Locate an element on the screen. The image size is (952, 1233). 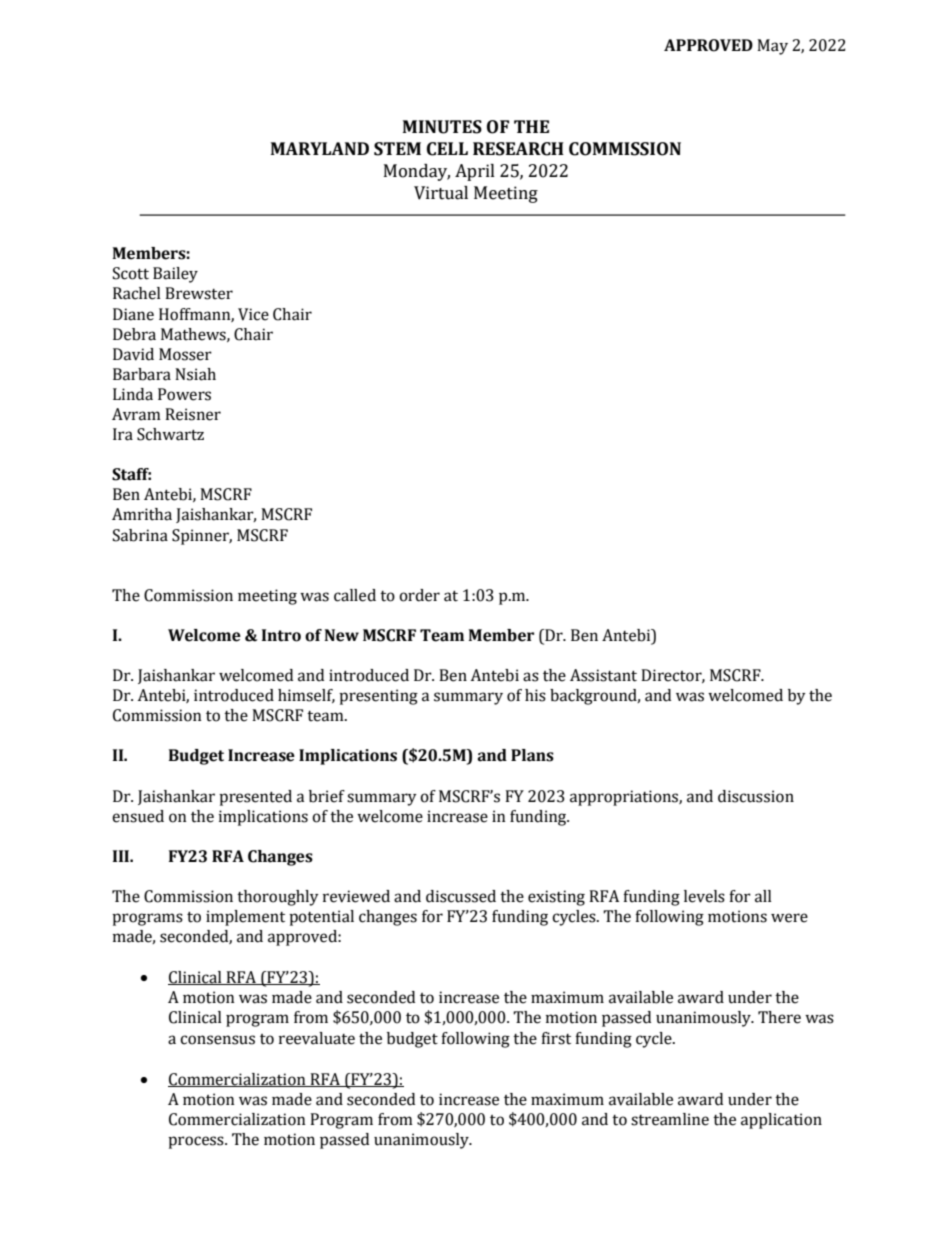
streamline is located at coordinates (670, 1119).
